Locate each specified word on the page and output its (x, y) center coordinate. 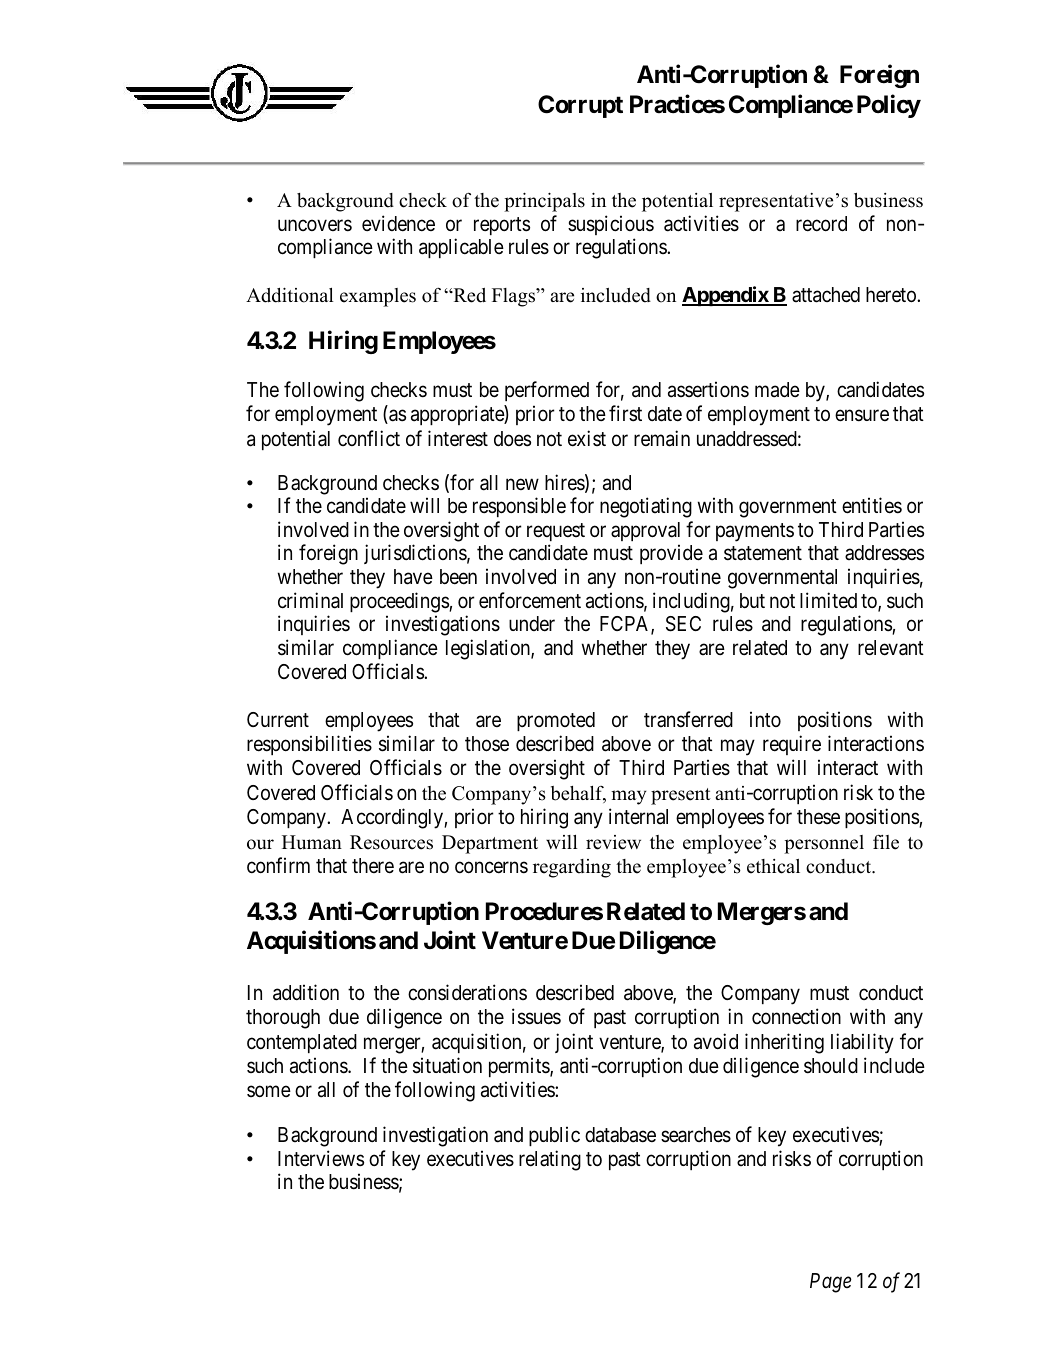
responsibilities (309, 745)
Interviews (321, 1158)
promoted (556, 721)
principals (544, 202)
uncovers (315, 225)
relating (550, 1160)
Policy (889, 106)
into (765, 719)
